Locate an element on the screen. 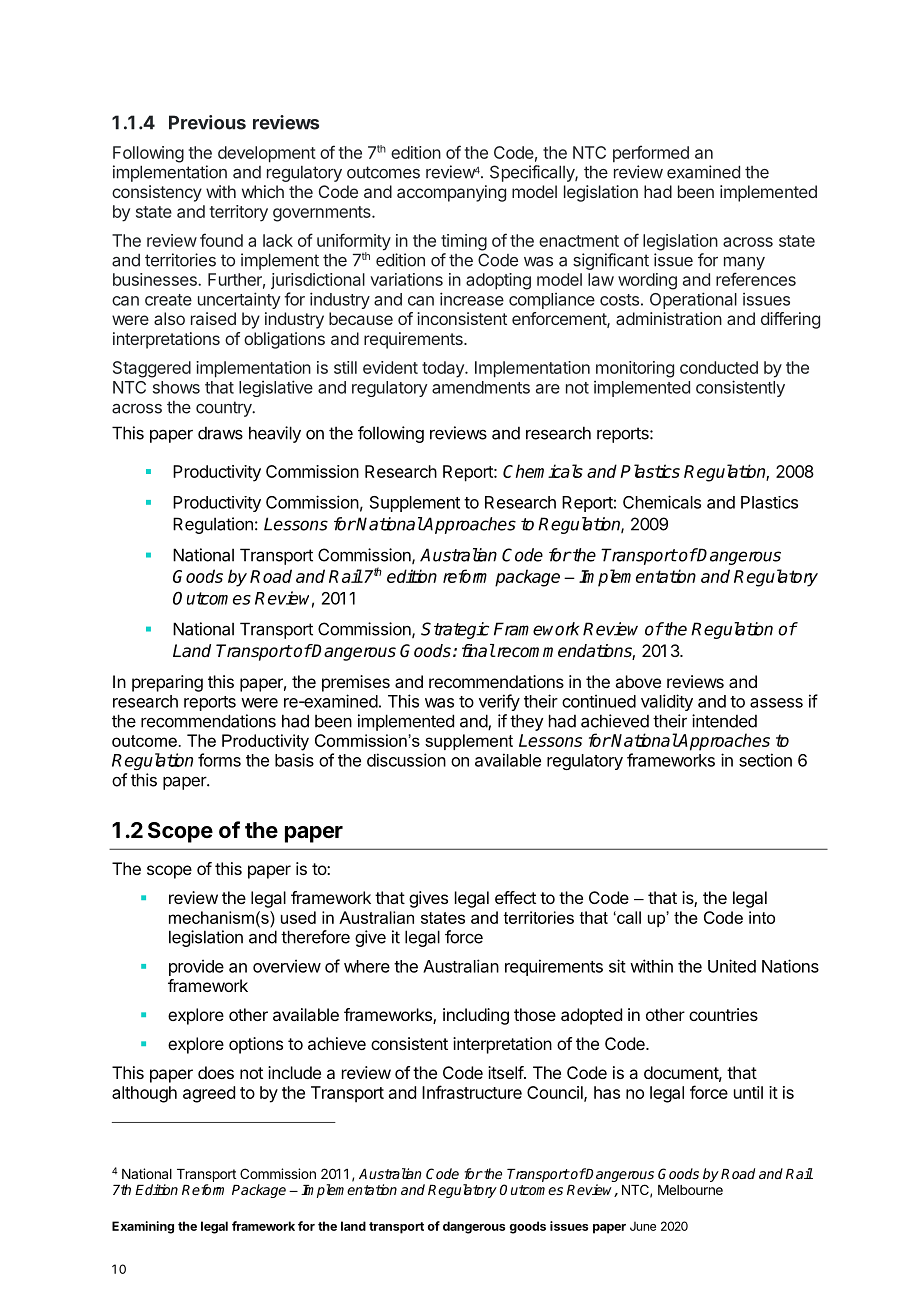  Infrastructure is located at coordinates (472, 1092).
